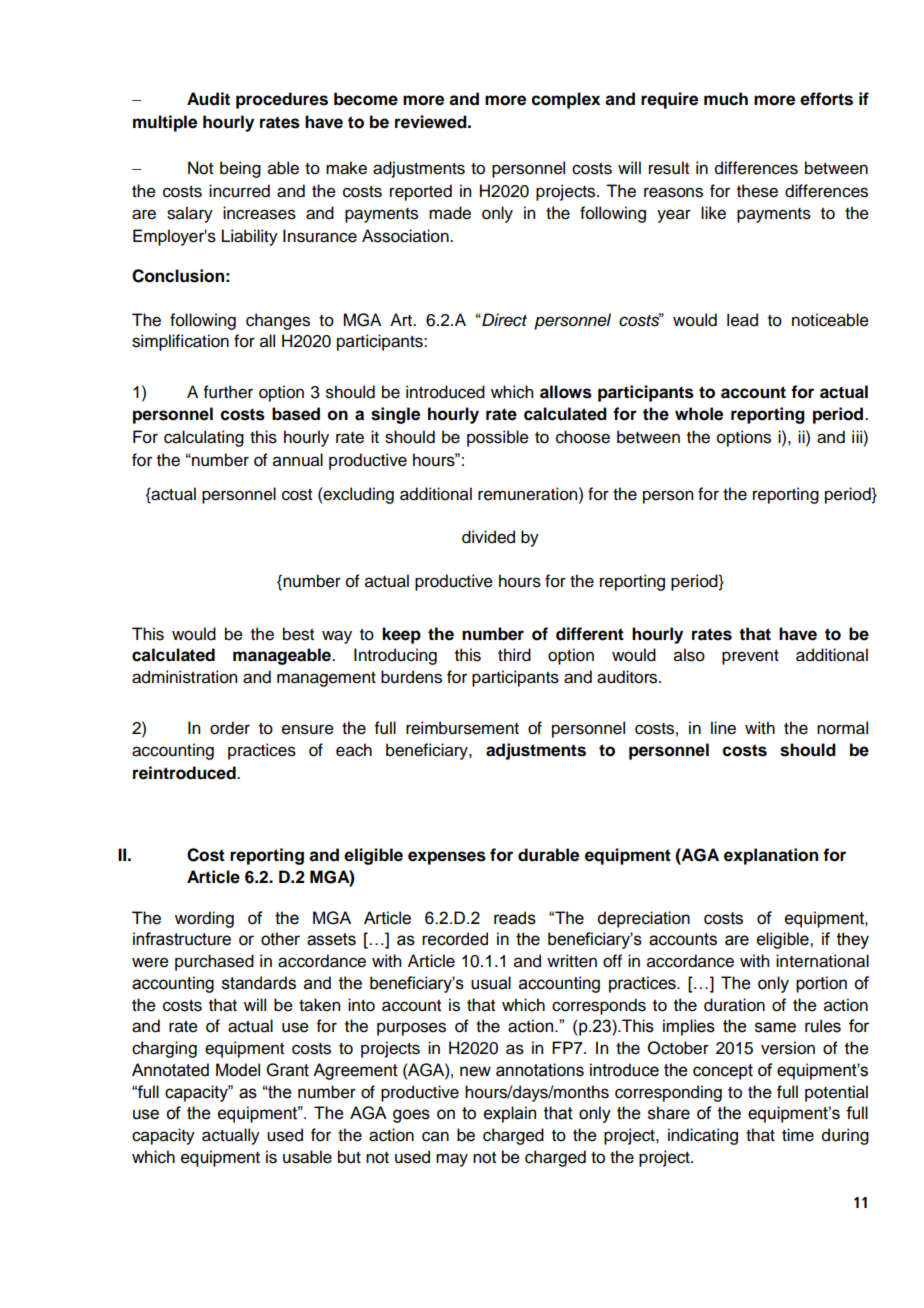 This document has width=924, height=1308. I want to click on much, so click(726, 99).
